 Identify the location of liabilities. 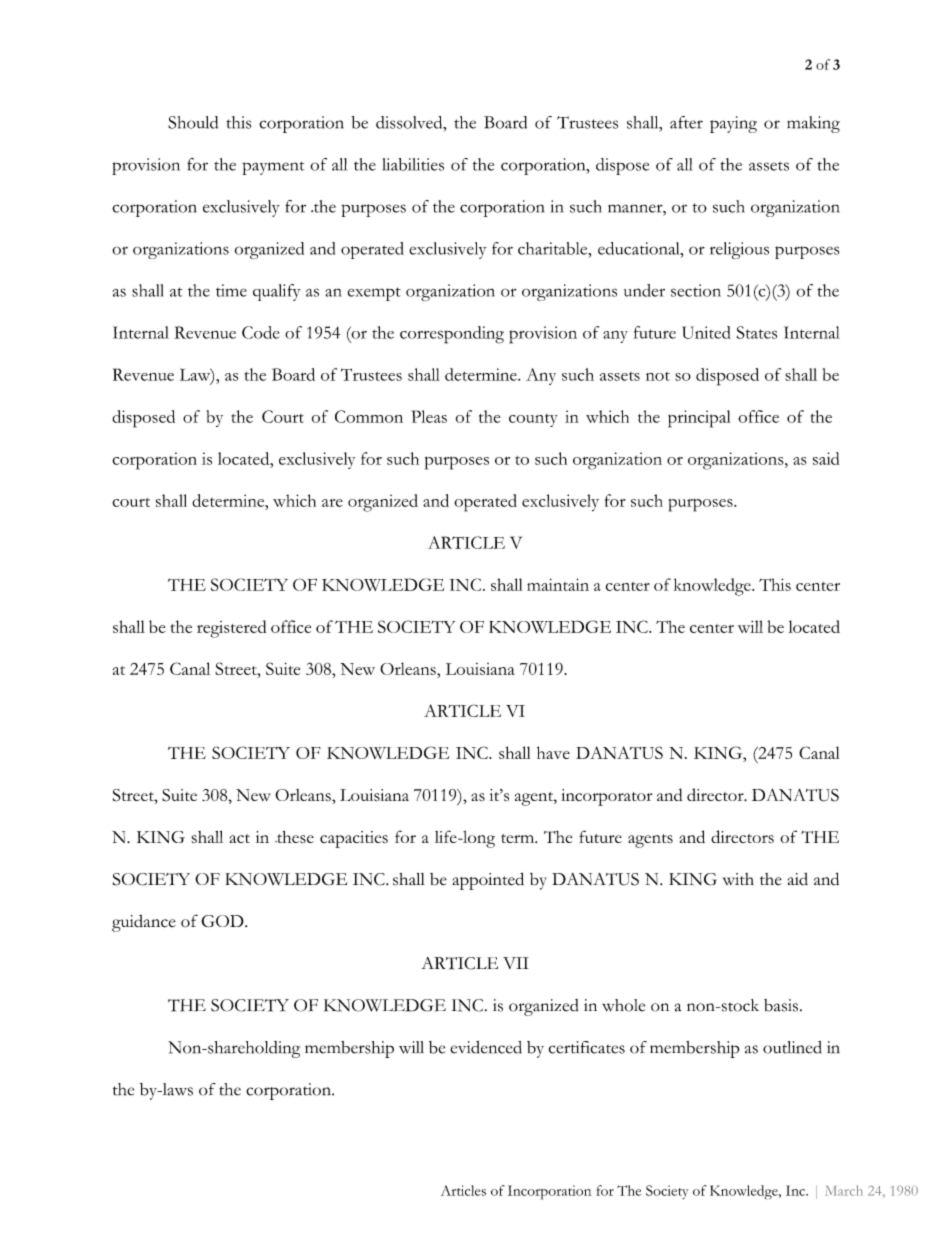
(413, 164).
